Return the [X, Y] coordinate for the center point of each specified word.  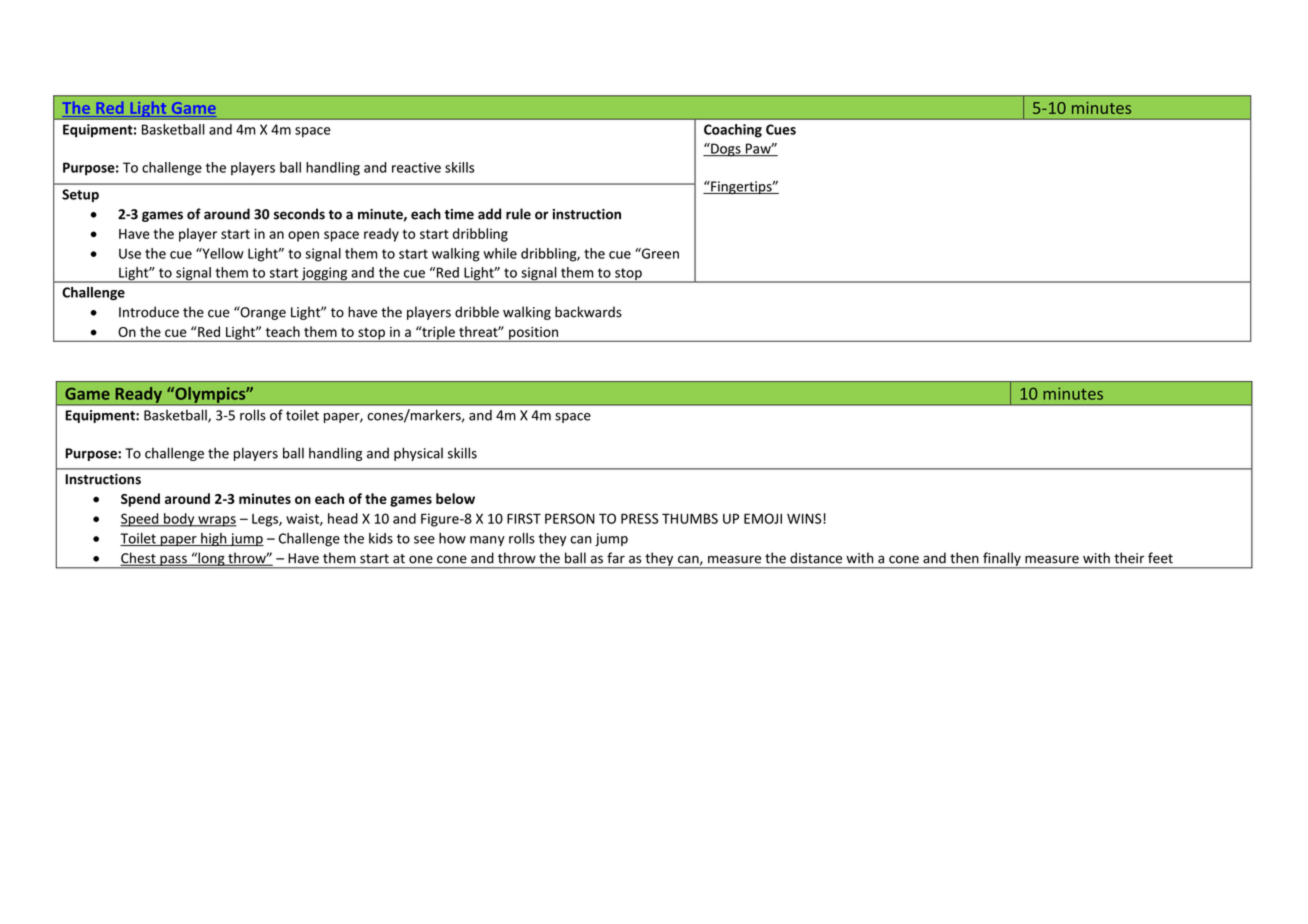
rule [518, 214]
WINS [805, 518]
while [500, 253]
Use [130, 253]
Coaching [733, 131]
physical [418, 454]
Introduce [149, 312]
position [533, 334]
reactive [416, 167]
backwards [588, 312]
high [214, 540]
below [455, 498]
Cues [781, 129]
